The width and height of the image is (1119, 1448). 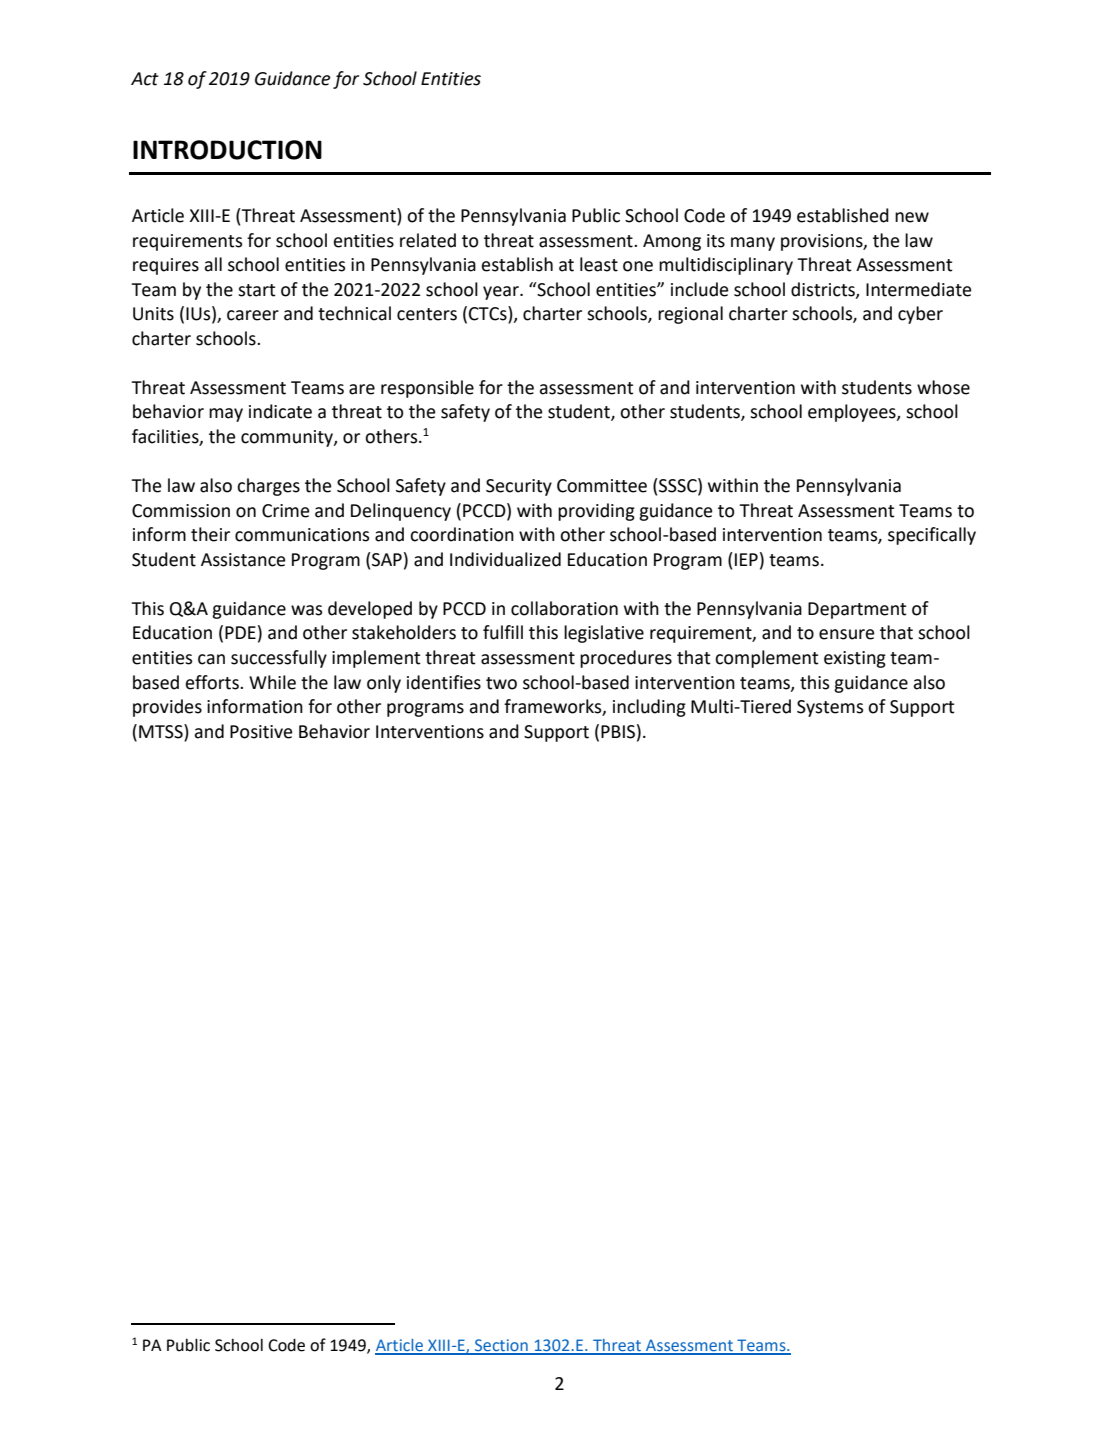 I want to click on Systems, so click(x=830, y=708).
